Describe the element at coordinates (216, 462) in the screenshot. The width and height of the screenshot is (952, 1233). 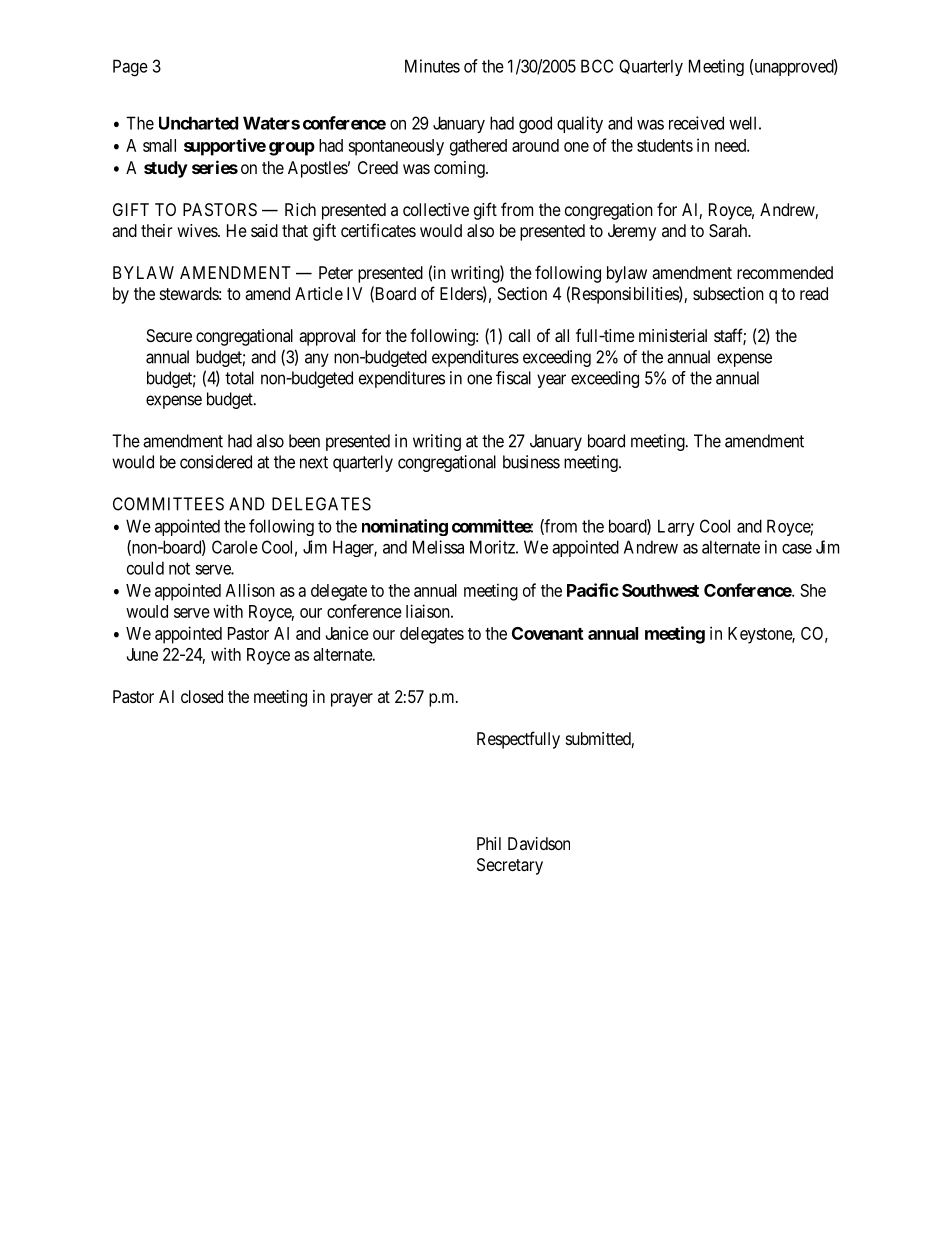
I see `considered` at that location.
